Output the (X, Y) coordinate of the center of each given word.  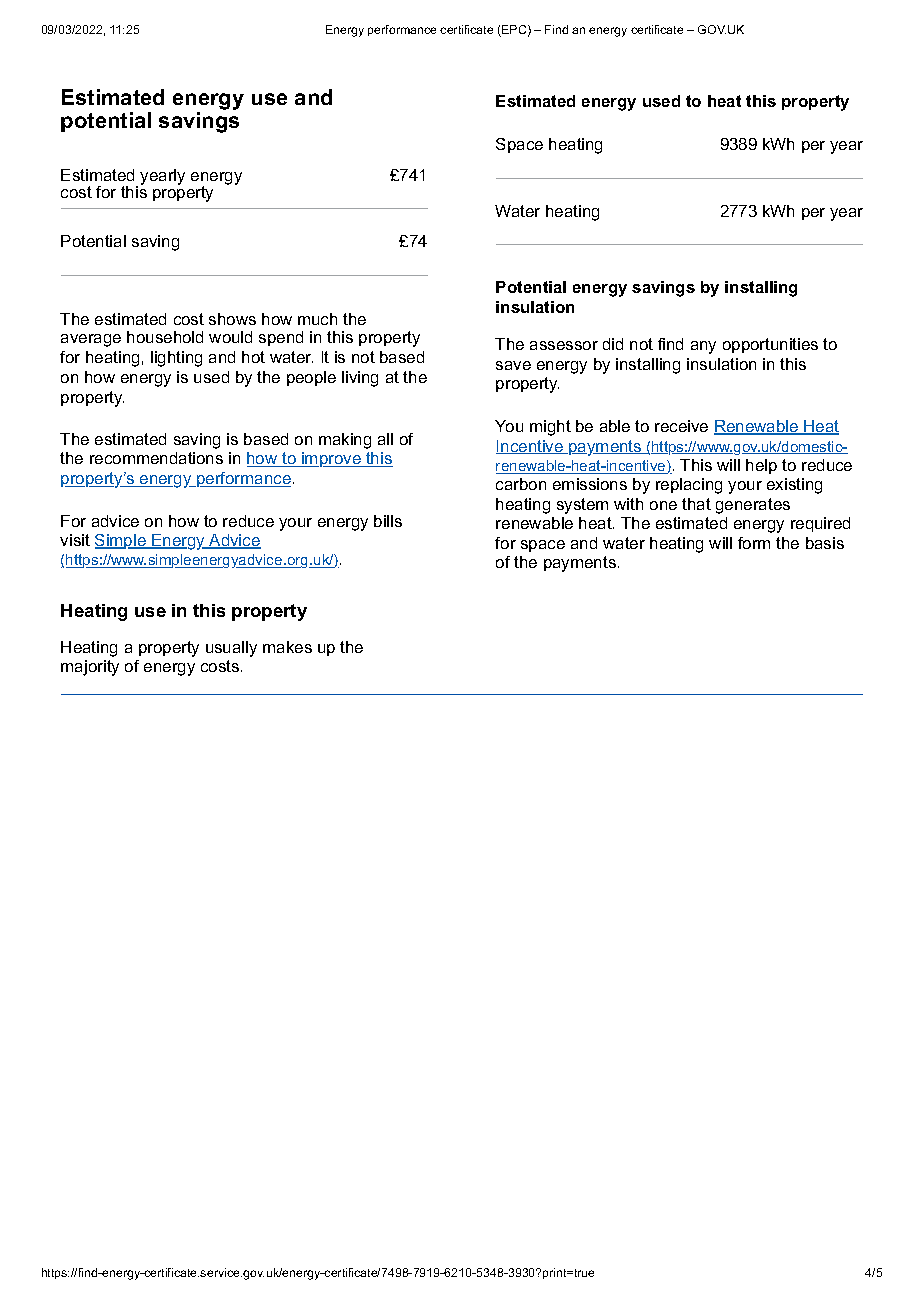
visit (75, 540)
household (165, 337)
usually (231, 649)
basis (825, 543)
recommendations (156, 458)
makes (287, 647)
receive (681, 426)
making (345, 441)
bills (388, 521)
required (820, 524)
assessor (564, 345)
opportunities (770, 345)
